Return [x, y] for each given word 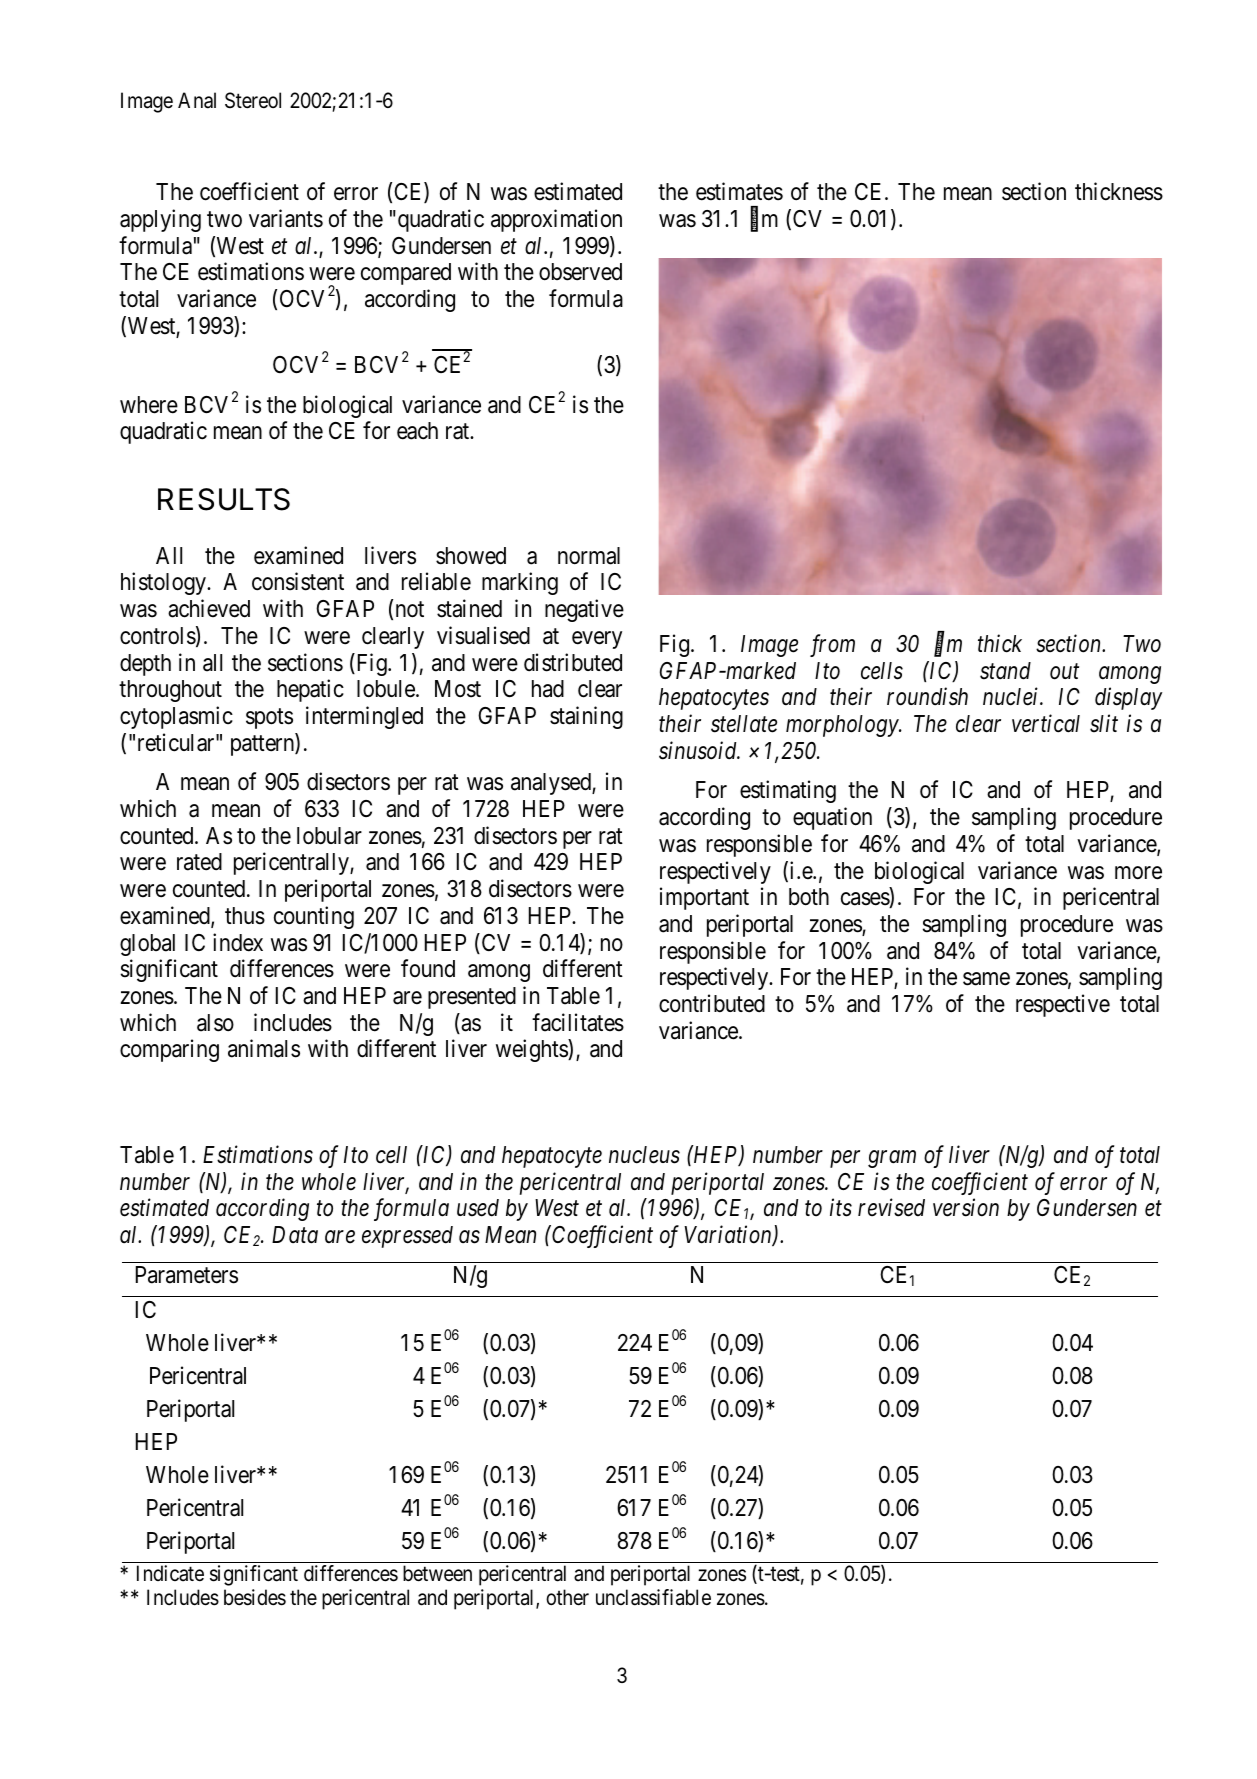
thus [245, 916]
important [704, 898]
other [567, 1597]
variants [286, 218]
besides [255, 1597]
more [1138, 873]
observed [580, 272]
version [966, 1208]
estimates [739, 191]
